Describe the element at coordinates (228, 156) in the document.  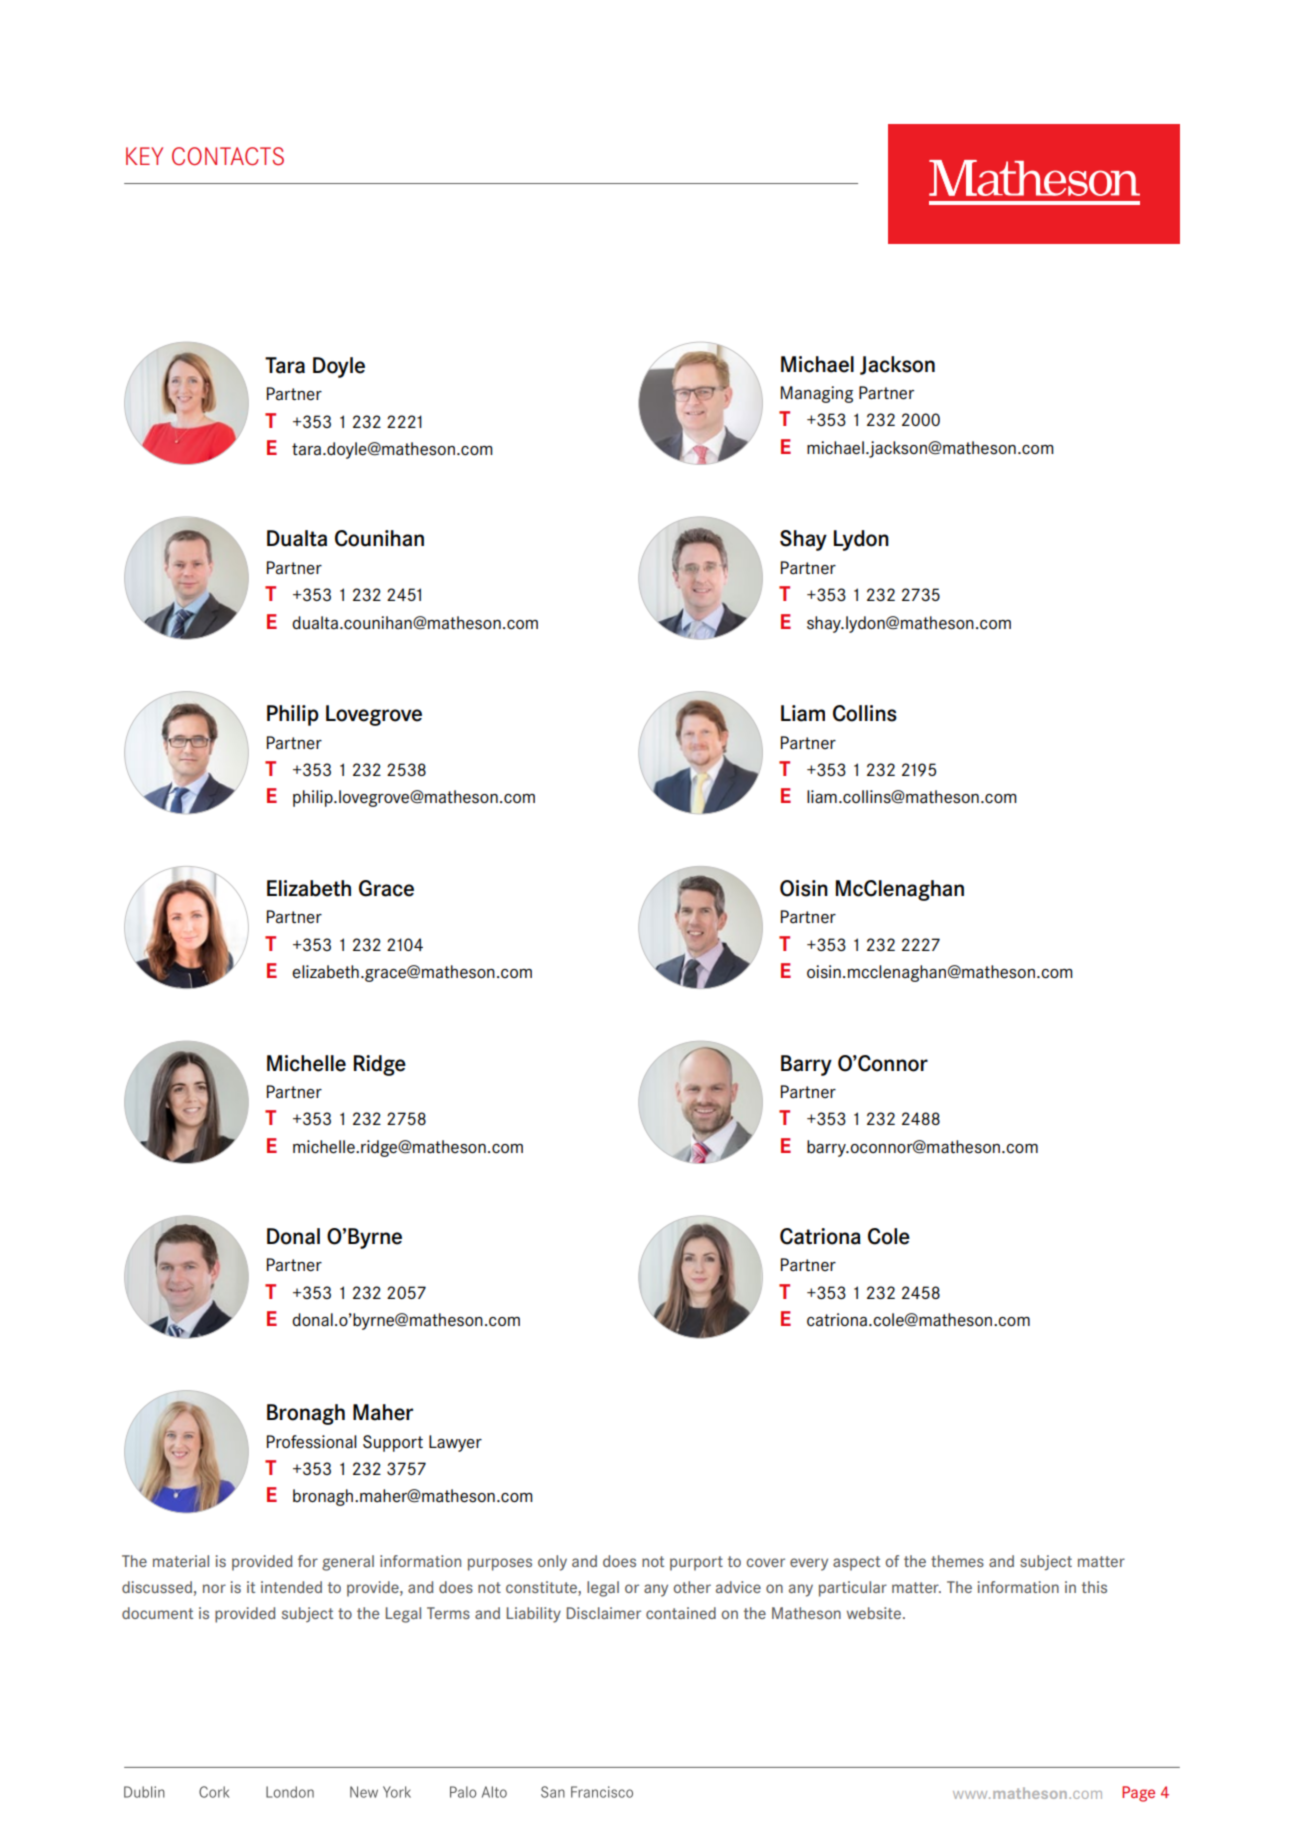
I see `CONTACTS` at that location.
